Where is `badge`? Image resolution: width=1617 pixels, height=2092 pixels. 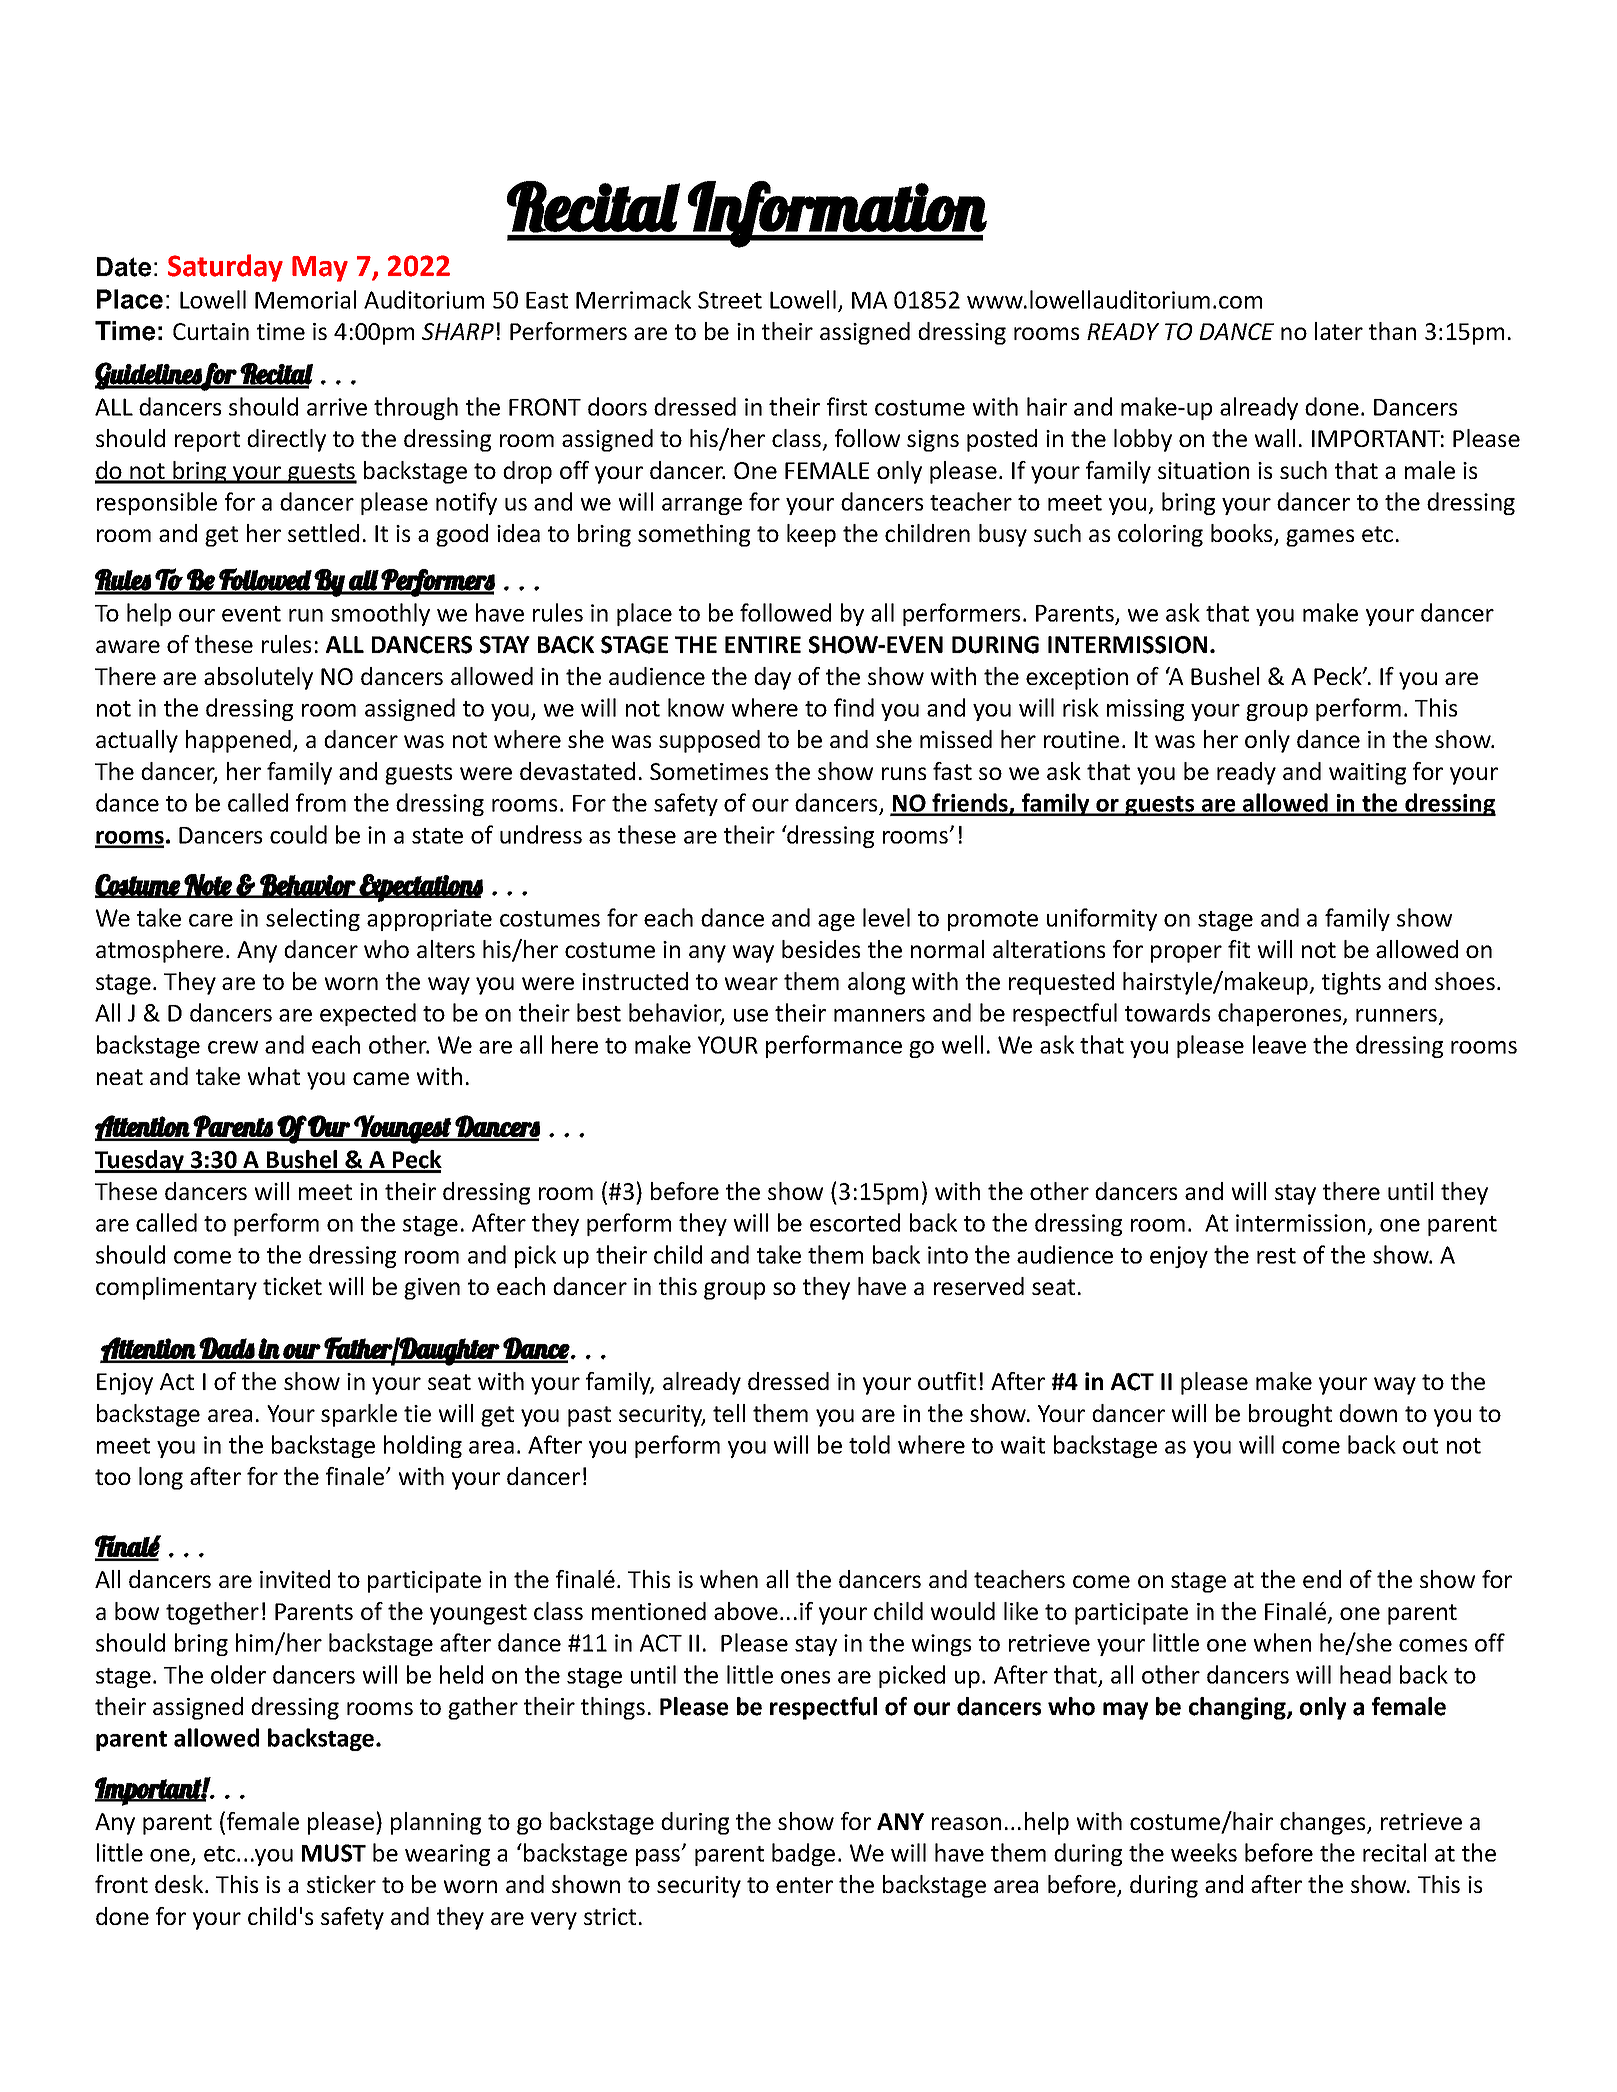
badge is located at coordinates (803, 1854).
